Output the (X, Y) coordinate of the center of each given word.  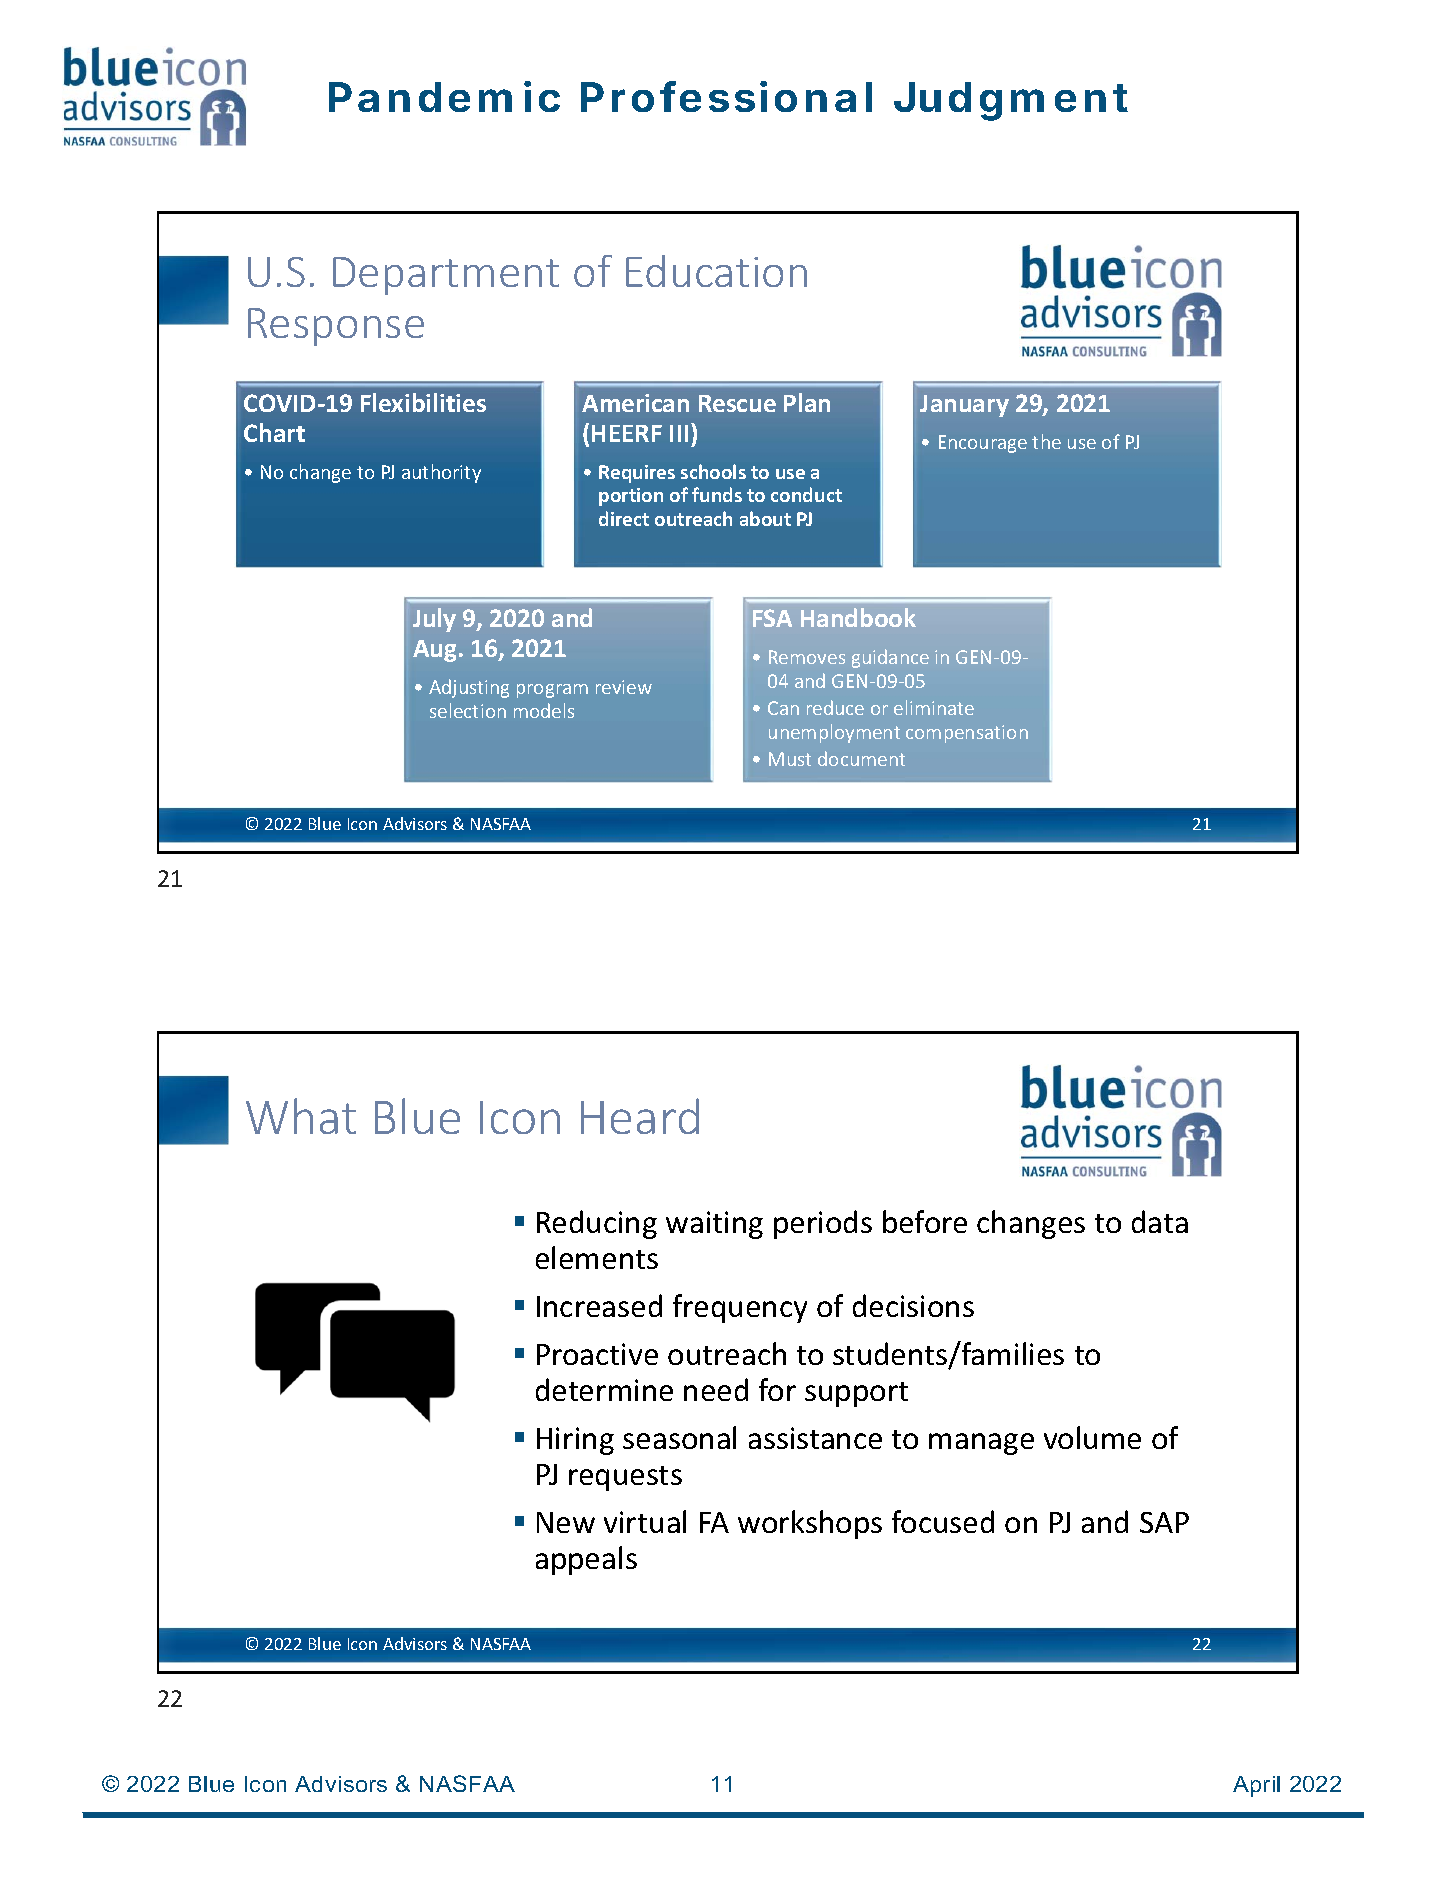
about (765, 518)
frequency (740, 1308)
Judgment (1011, 101)
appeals (586, 1560)
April (1256, 1786)
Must (790, 759)
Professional (726, 96)
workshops (810, 1524)
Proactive (597, 1354)
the (1046, 441)
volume (1092, 1437)
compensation (967, 734)
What (301, 1116)
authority (441, 473)
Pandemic (444, 96)
